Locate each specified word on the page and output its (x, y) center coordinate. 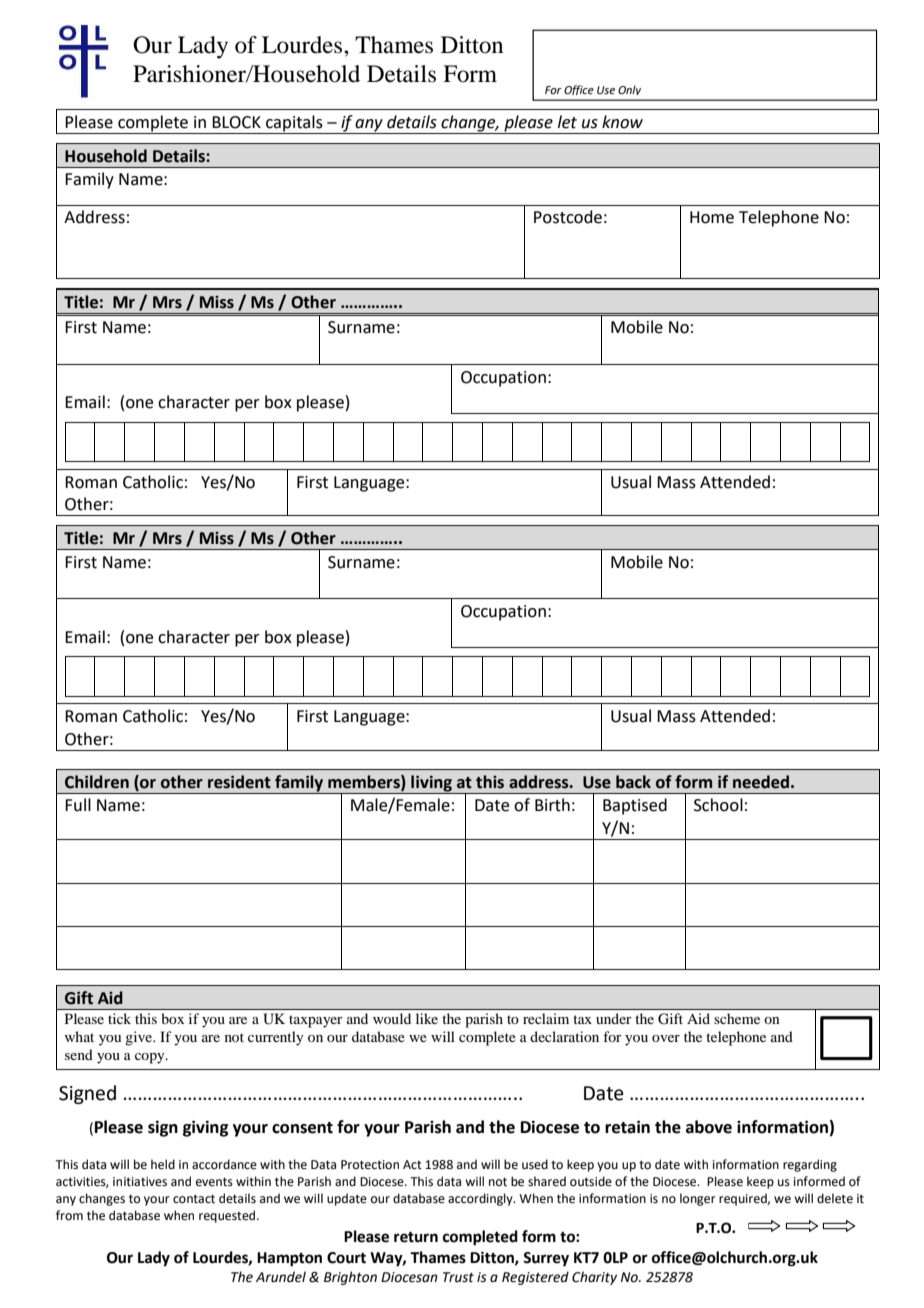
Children (97, 782)
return (416, 1237)
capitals (294, 124)
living (431, 784)
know (622, 122)
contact (194, 1199)
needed (761, 782)
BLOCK (236, 122)
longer (698, 1199)
